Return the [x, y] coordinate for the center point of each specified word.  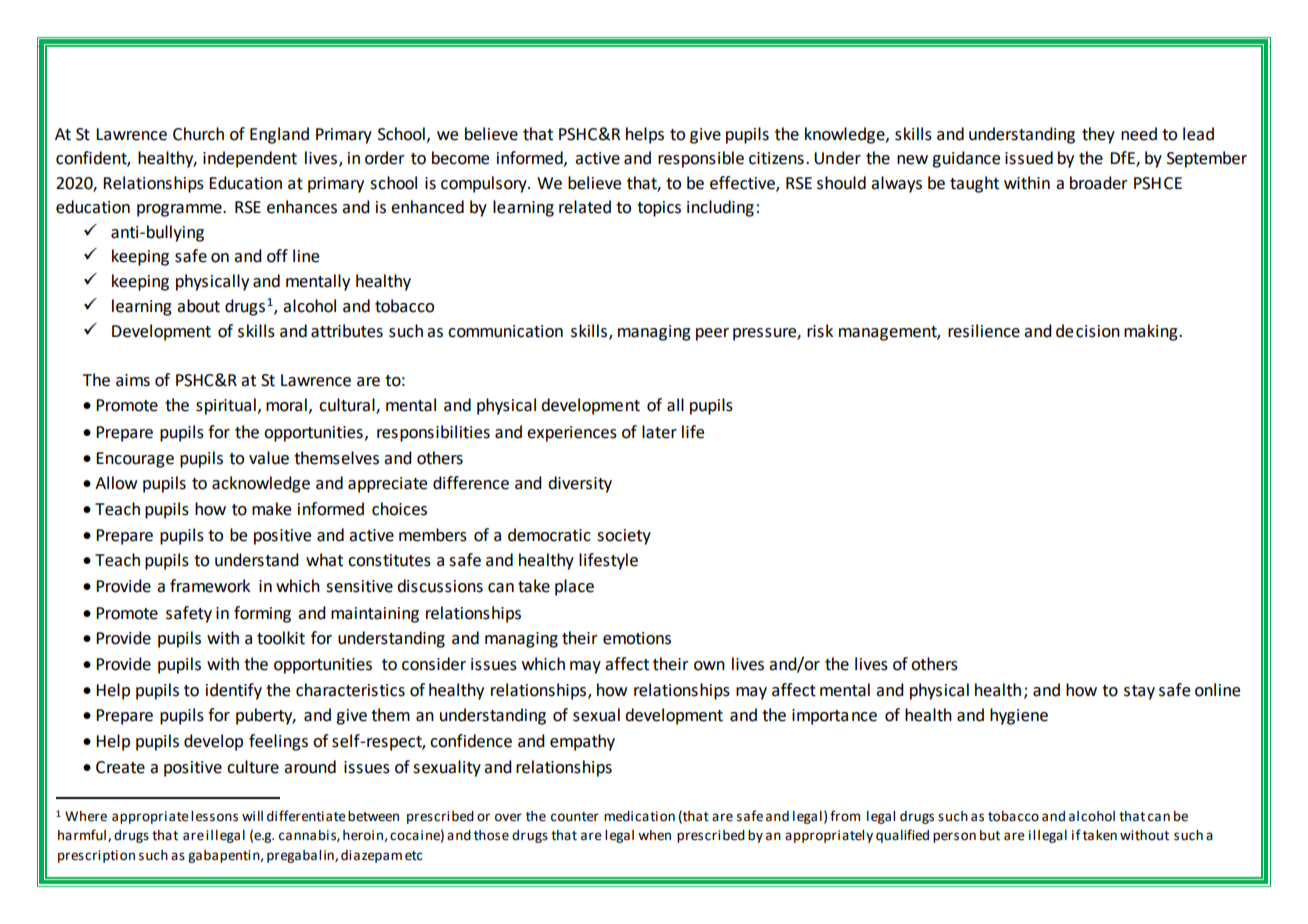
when [654, 835]
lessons [214, 816]
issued [1029, 158]
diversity [580, 484]
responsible [701, 159]
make [271, 509]
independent [250, 159]
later [659, 432]
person [954, 837]
